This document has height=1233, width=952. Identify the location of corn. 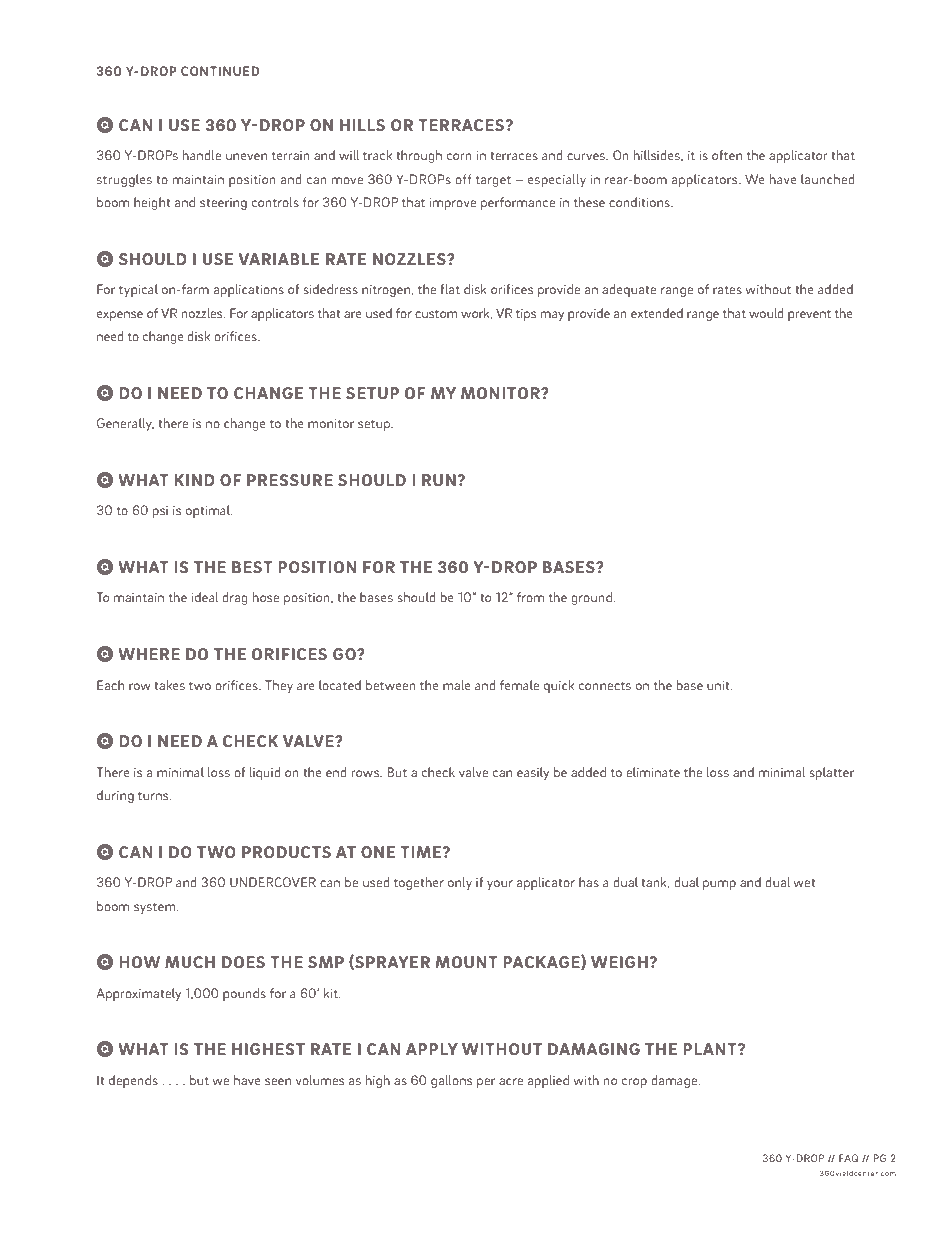
(459, 156).
